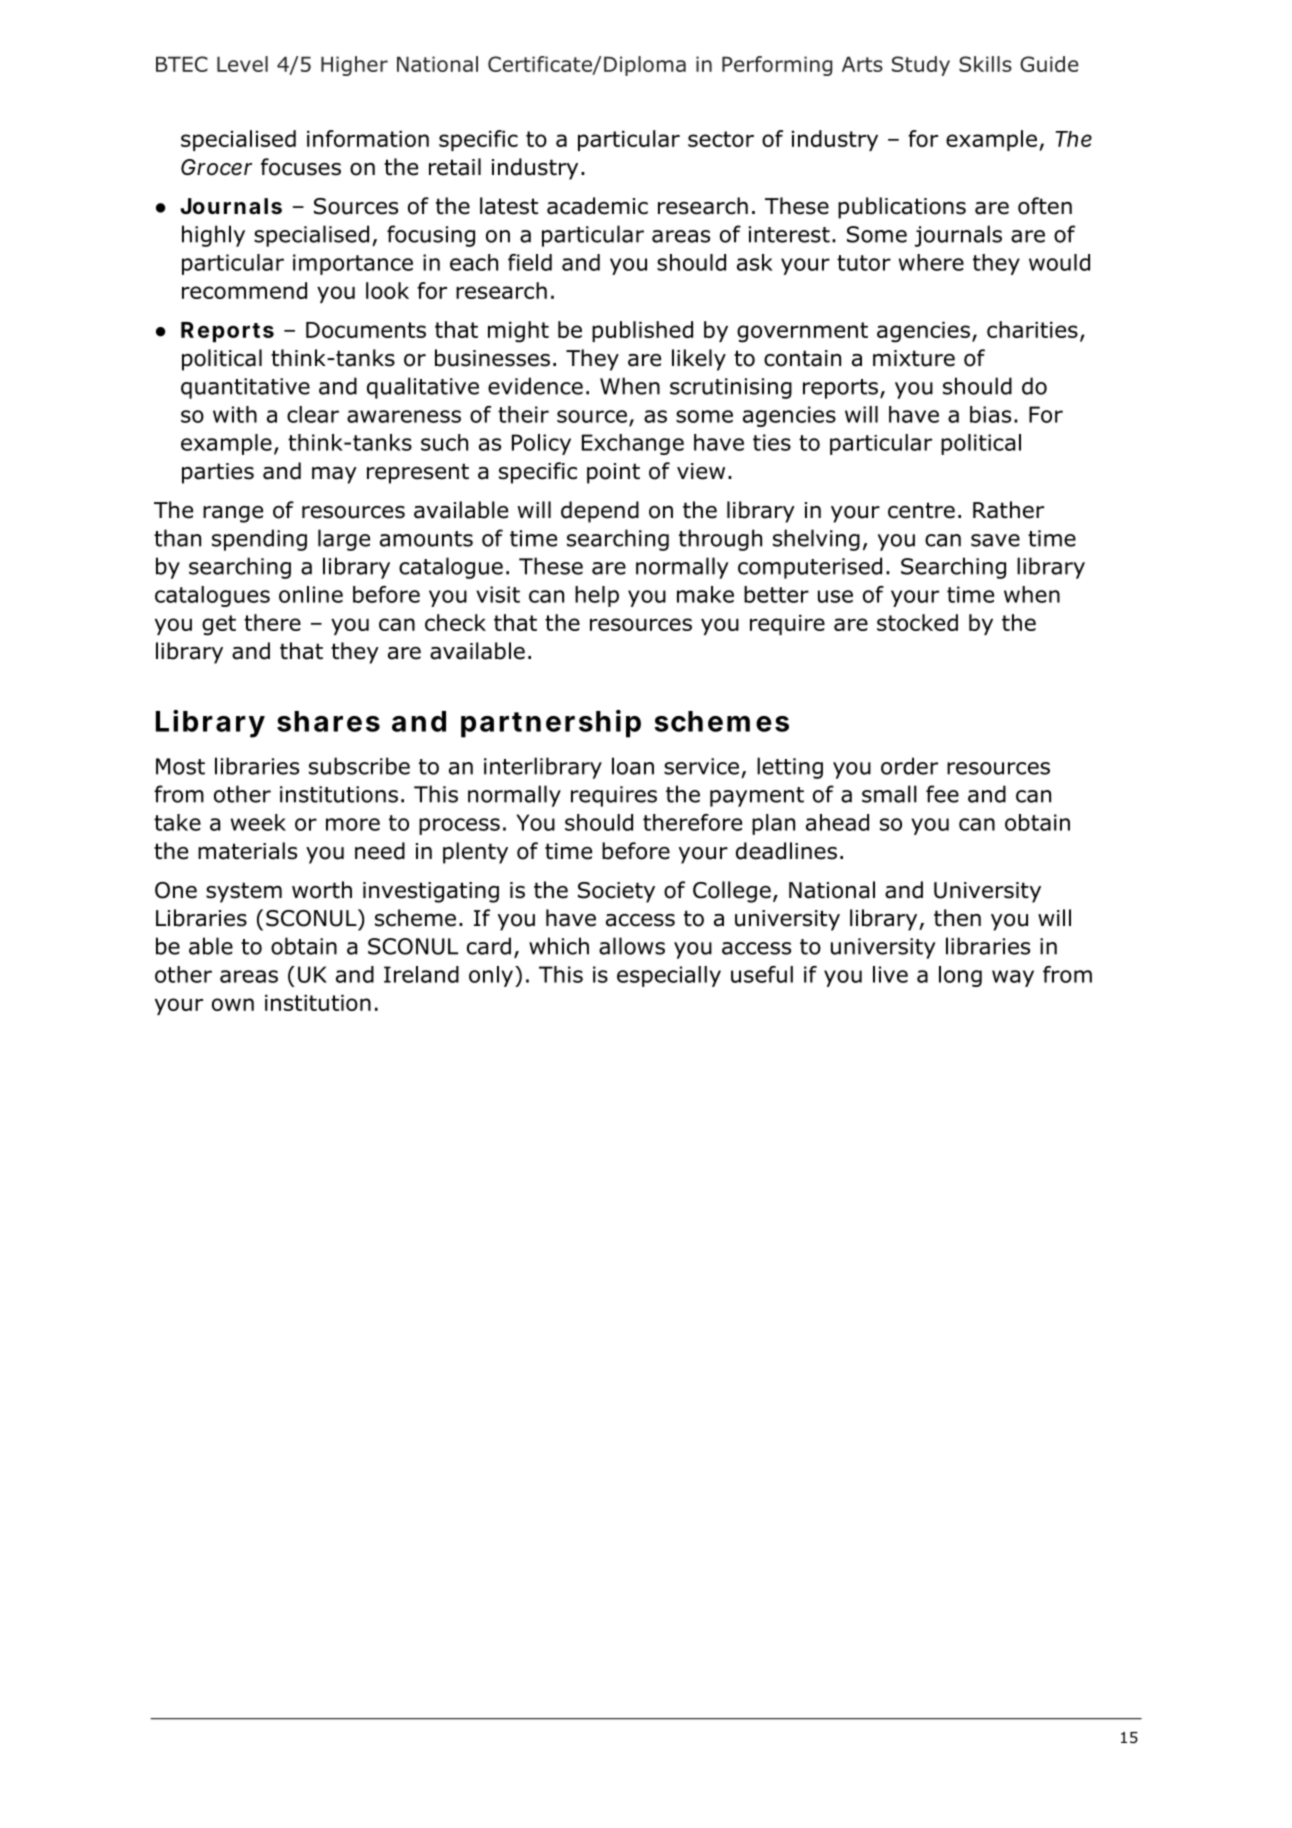 The image size is (1292, 1828). I want to click on order, so click(909, 766).
